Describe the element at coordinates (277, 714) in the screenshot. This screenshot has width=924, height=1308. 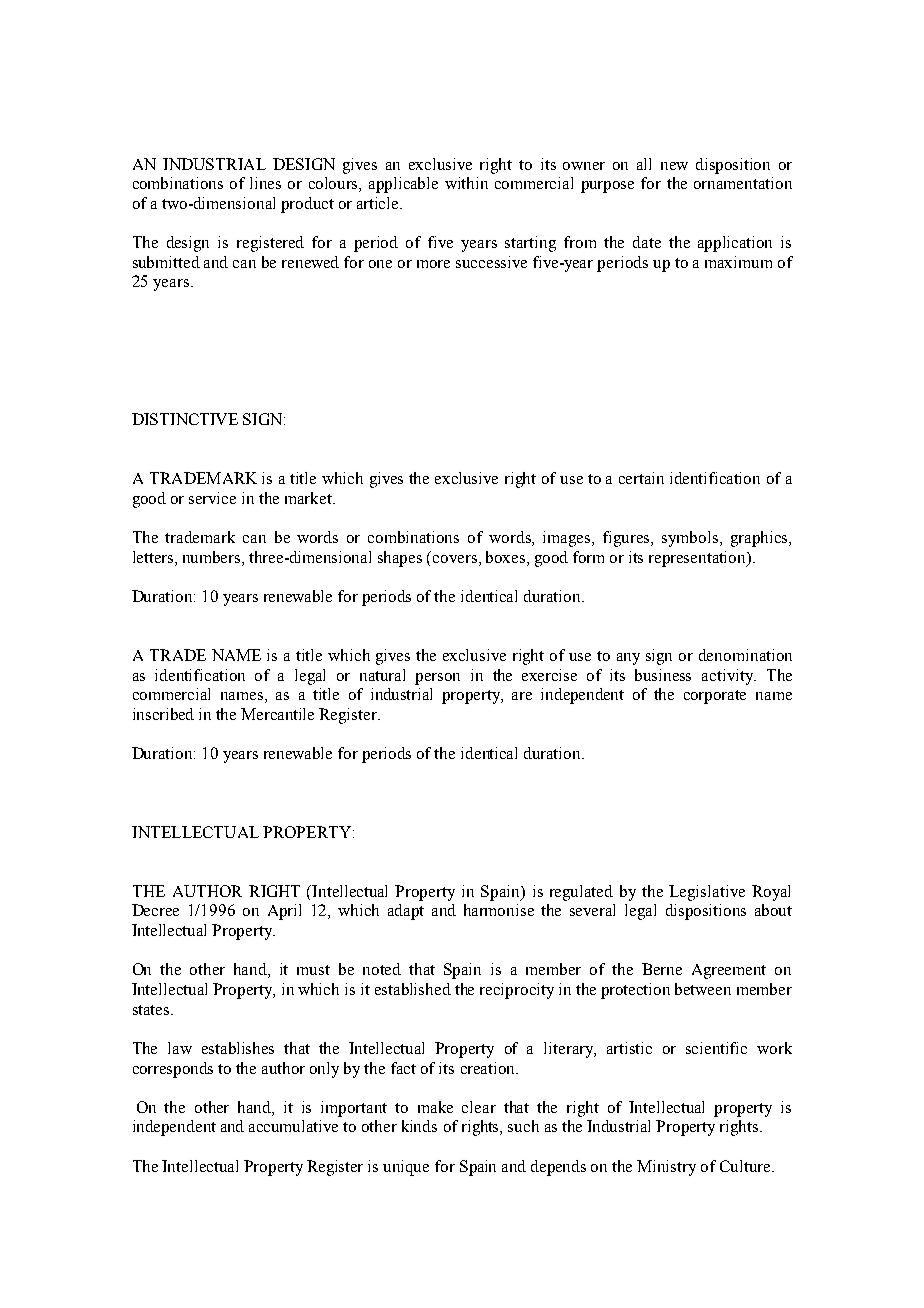
I see `Mercantile` at that location.
